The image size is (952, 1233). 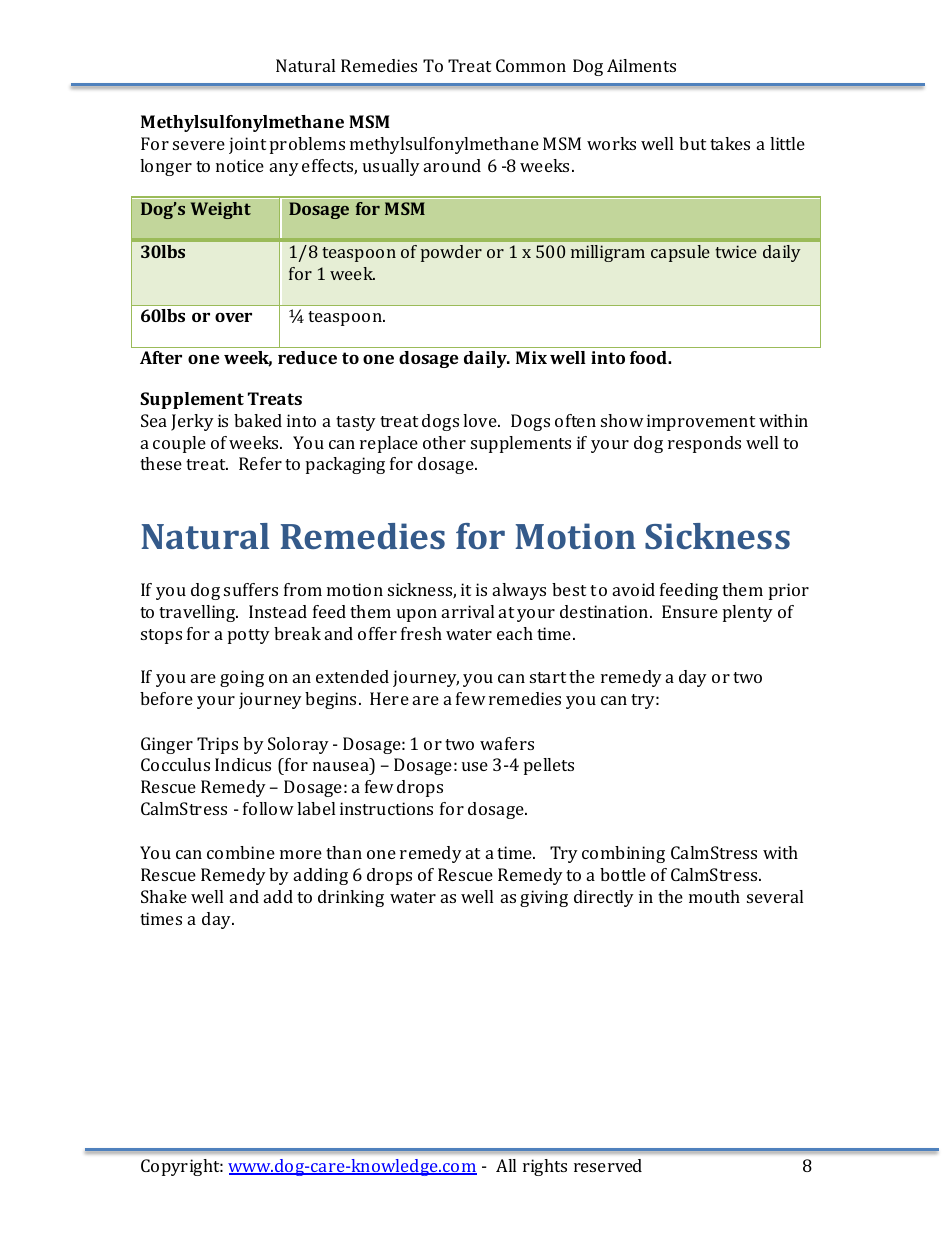 I want to click on joint, so click(x=247, y=145).
